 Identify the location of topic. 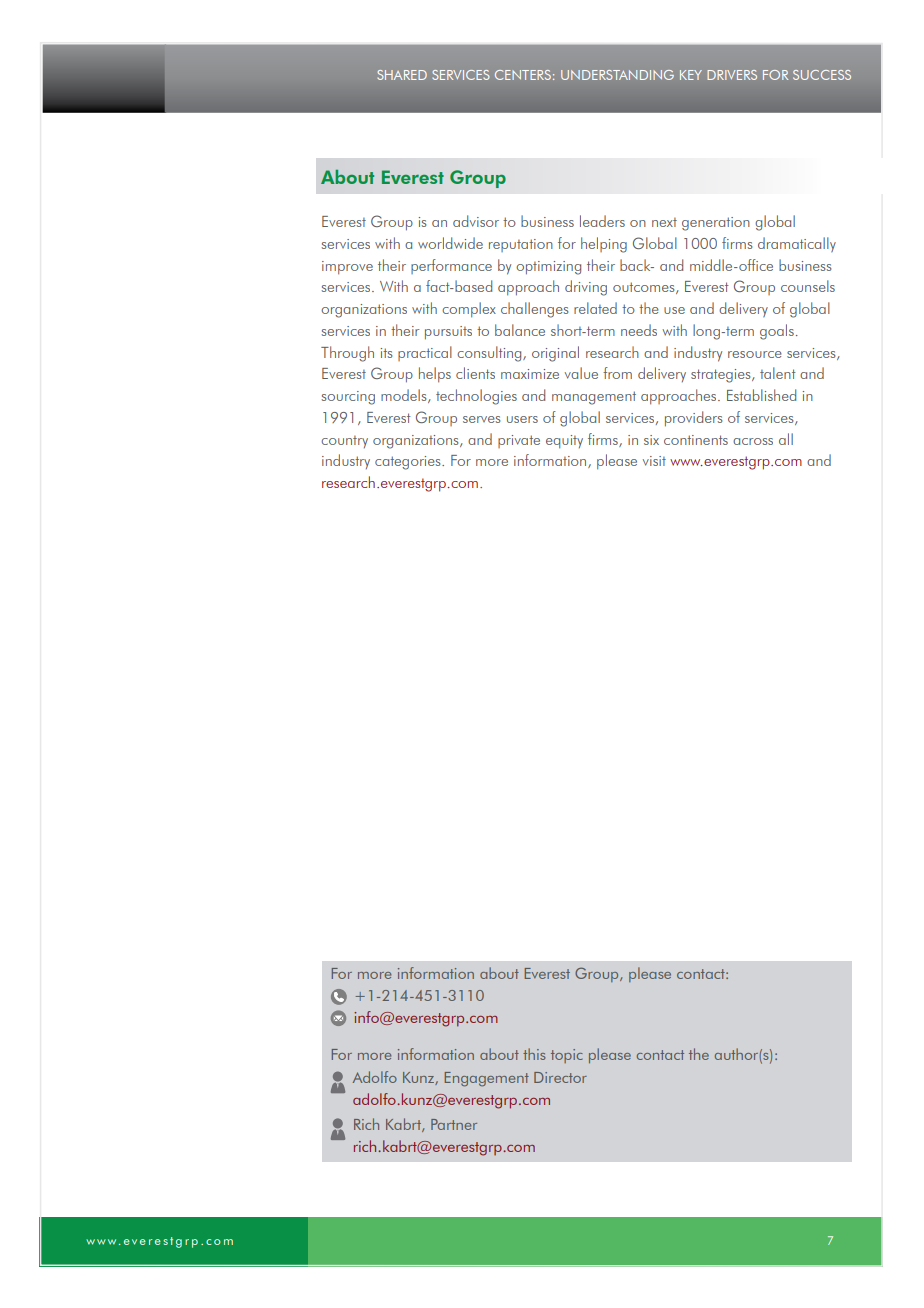
(567, 1056).
